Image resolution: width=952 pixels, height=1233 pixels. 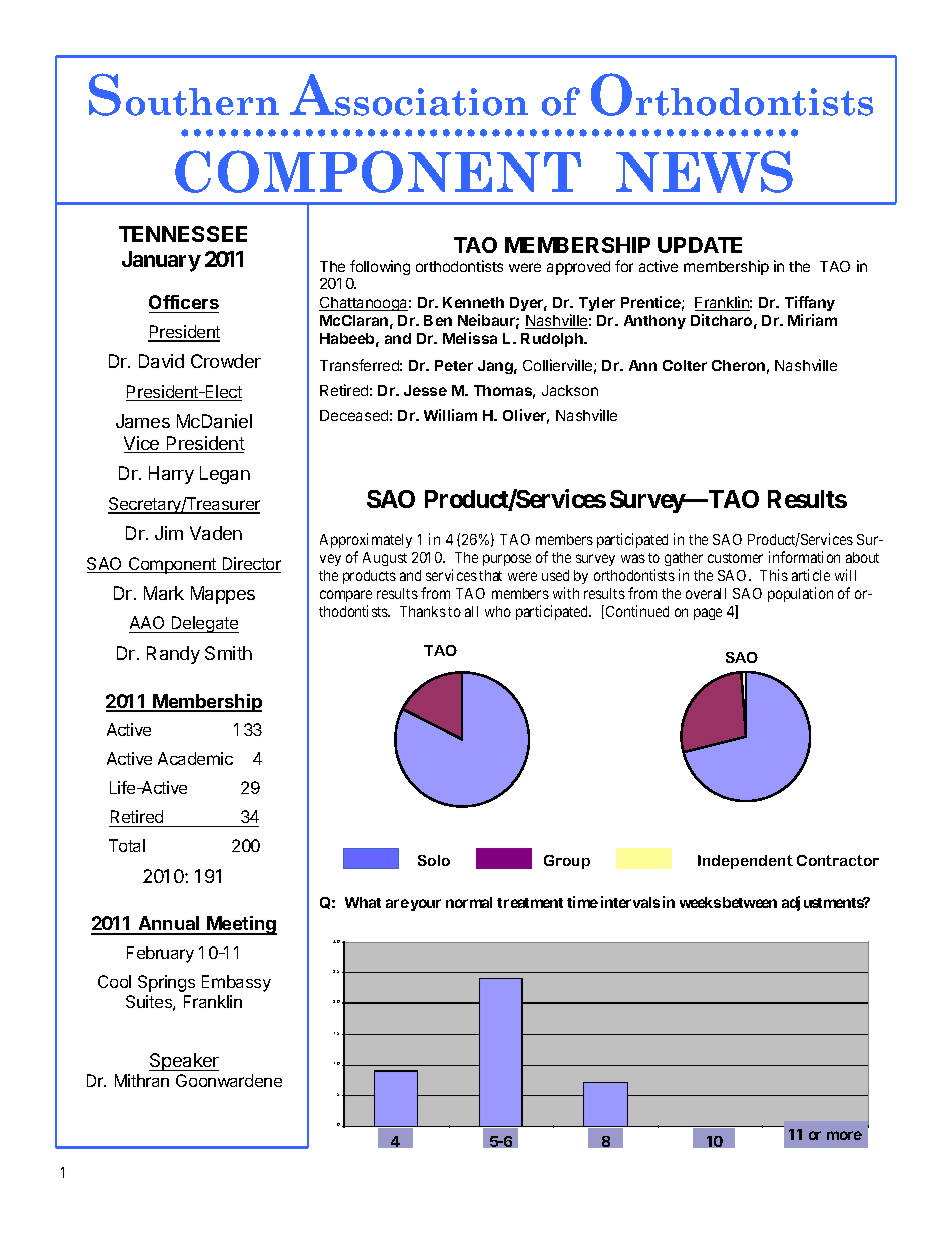 I want to click on who, so click(x=498, y=611).
